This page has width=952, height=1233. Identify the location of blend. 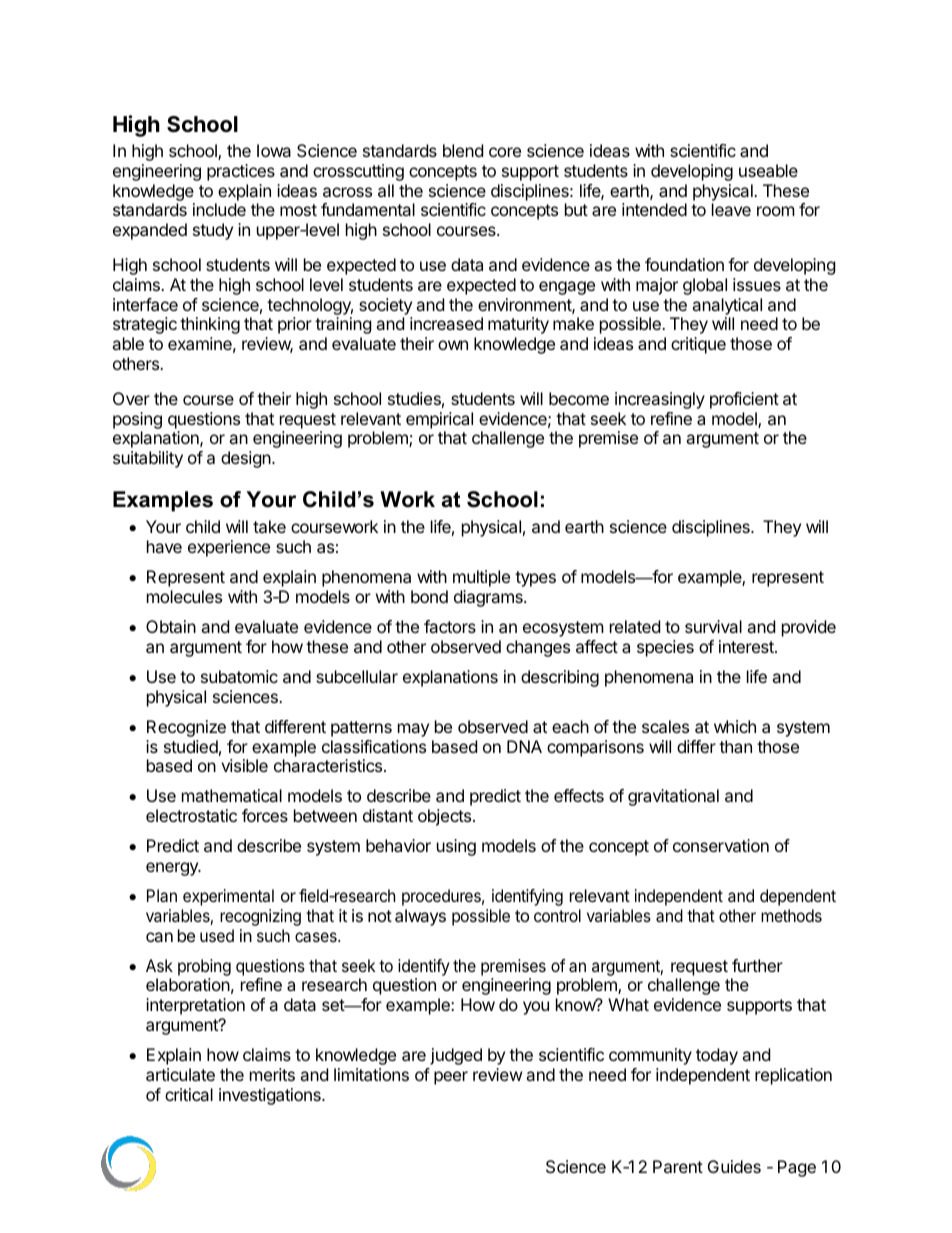
(463, 150).
